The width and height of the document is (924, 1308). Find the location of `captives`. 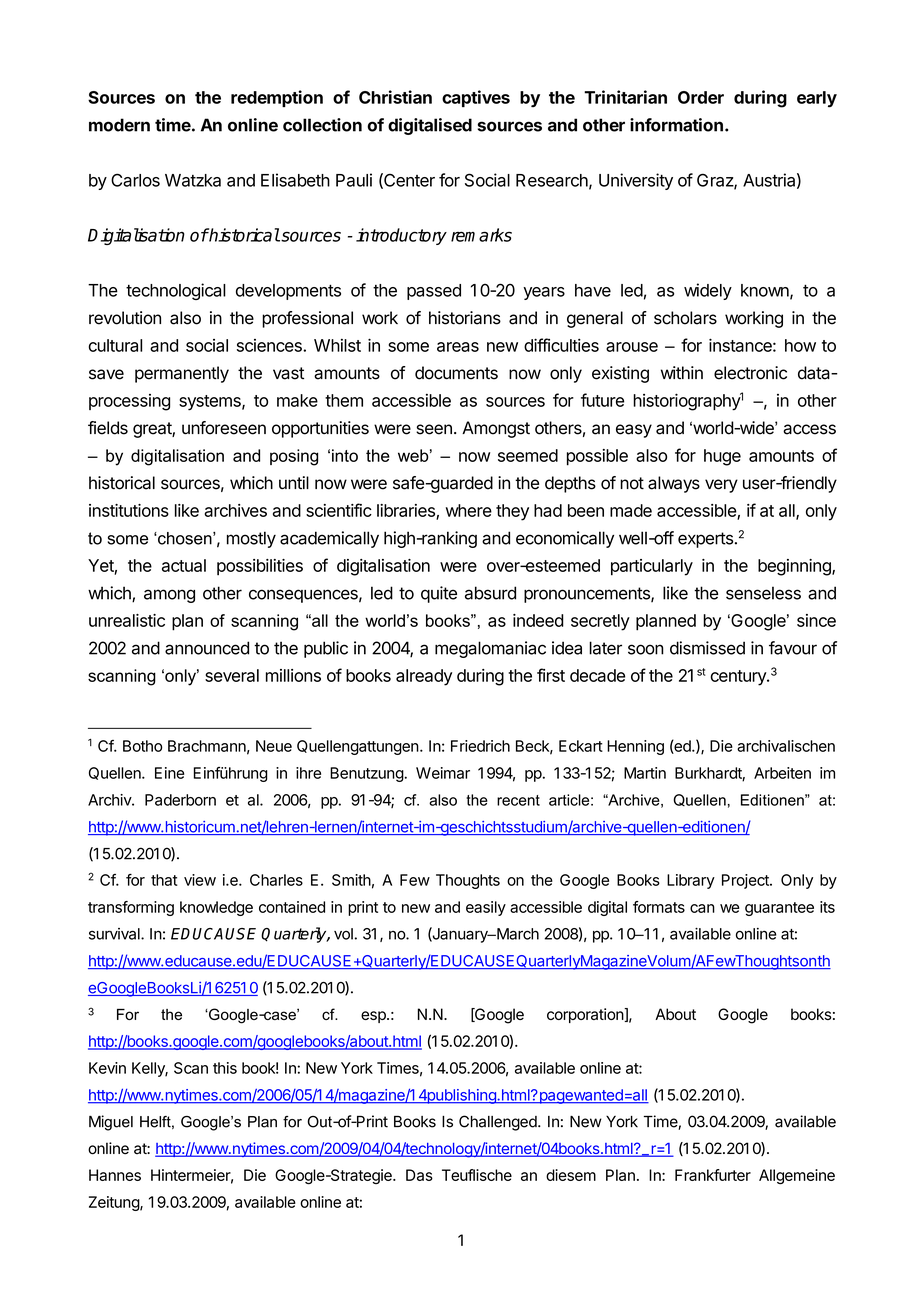

captives is located at coordinates (476, 98).
